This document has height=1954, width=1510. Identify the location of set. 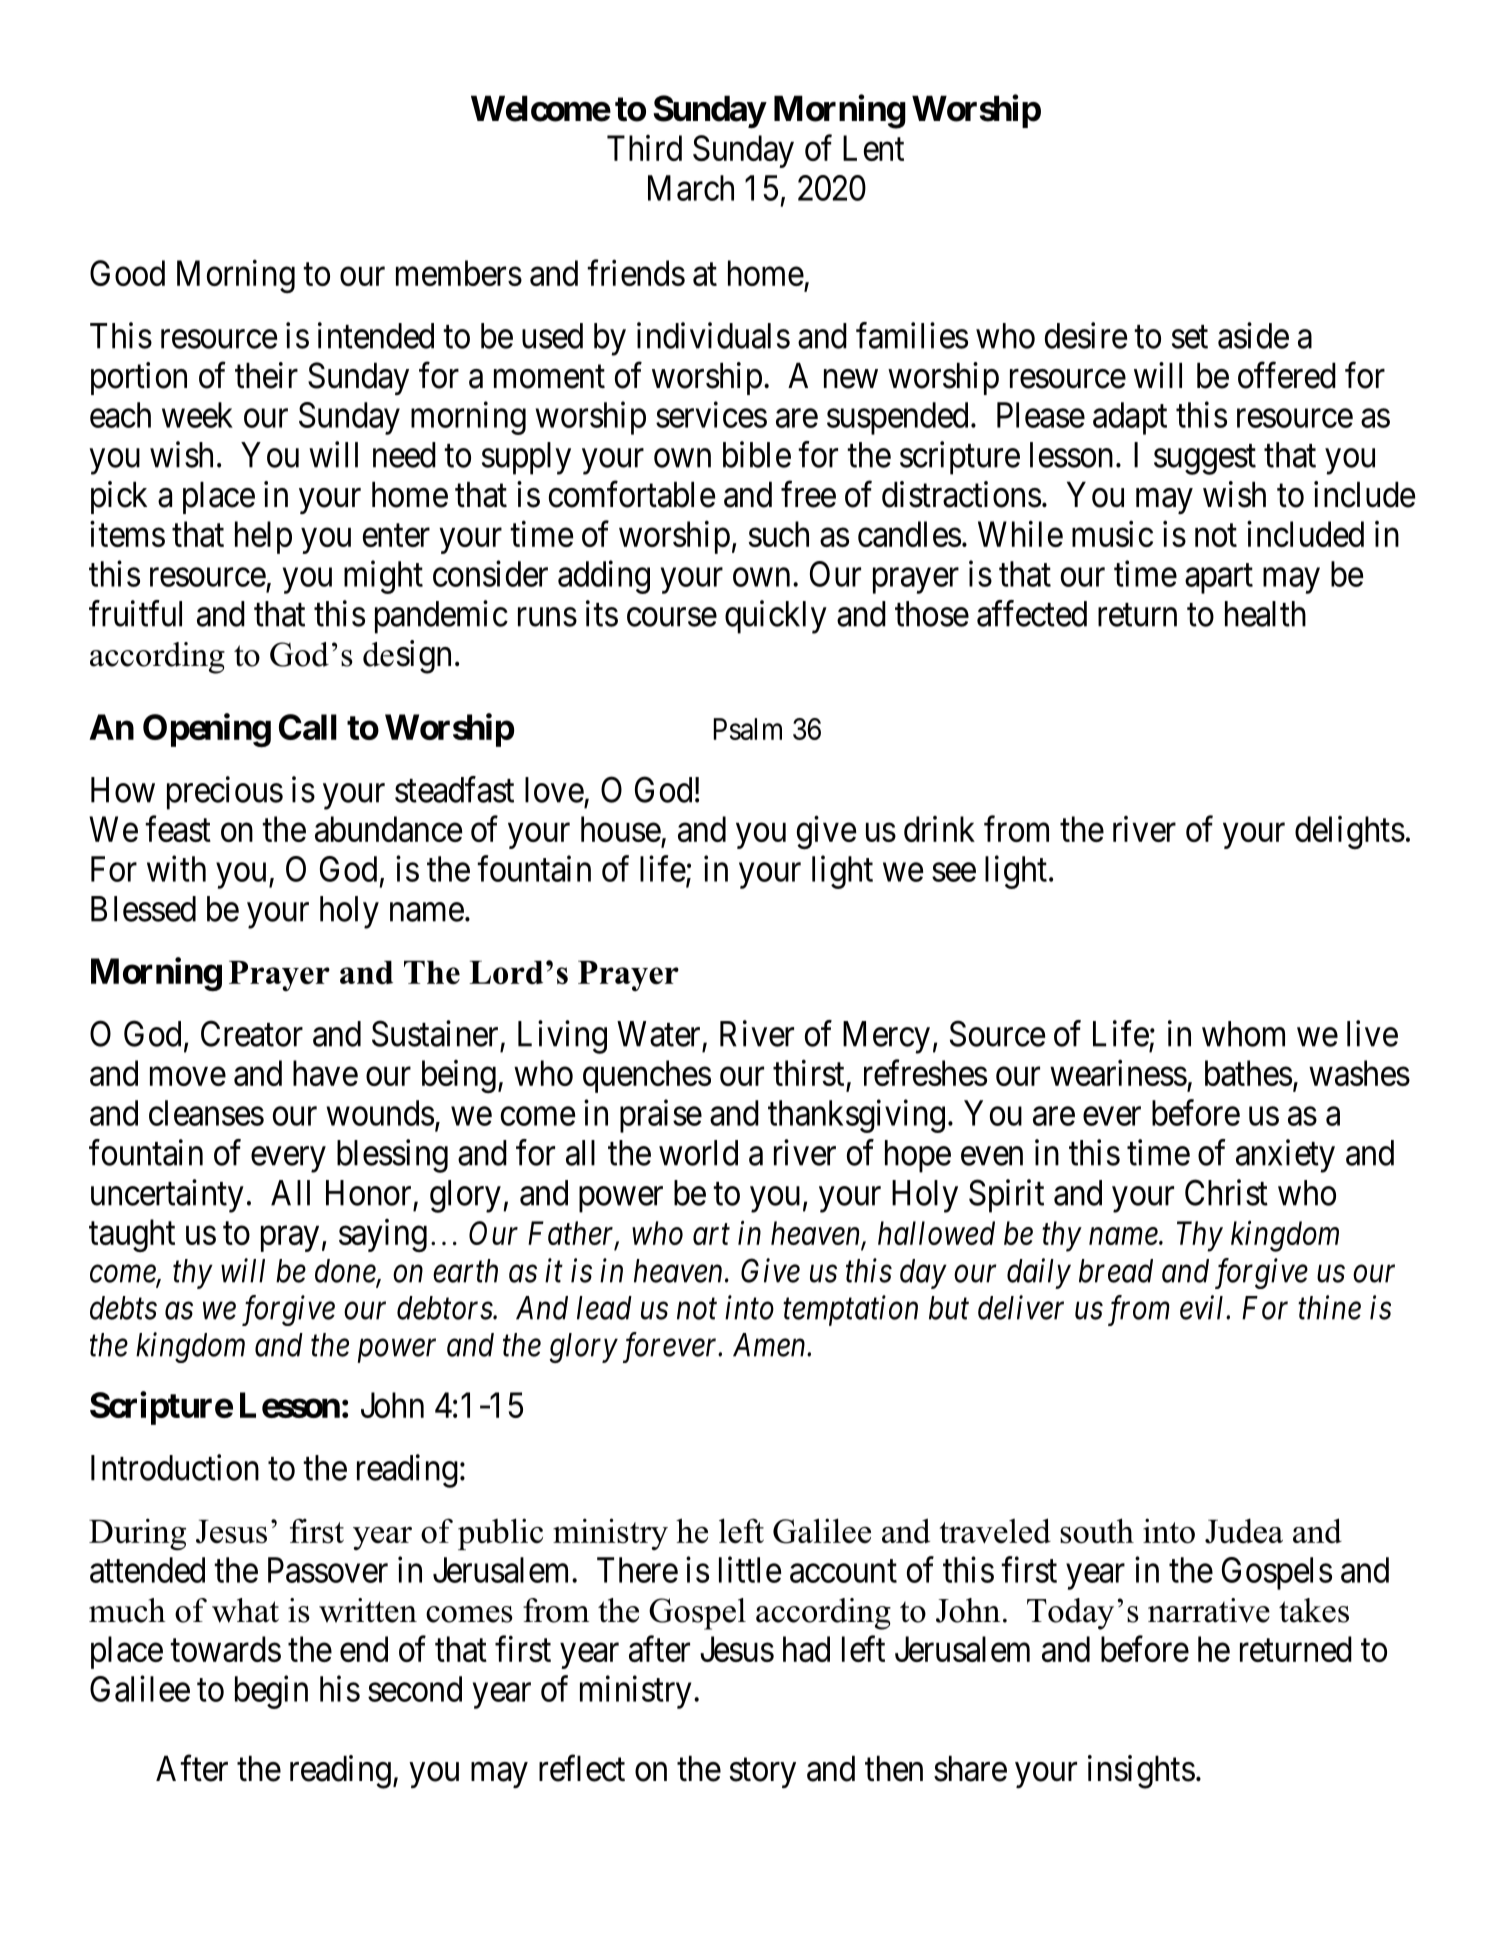
(1190, 337).
